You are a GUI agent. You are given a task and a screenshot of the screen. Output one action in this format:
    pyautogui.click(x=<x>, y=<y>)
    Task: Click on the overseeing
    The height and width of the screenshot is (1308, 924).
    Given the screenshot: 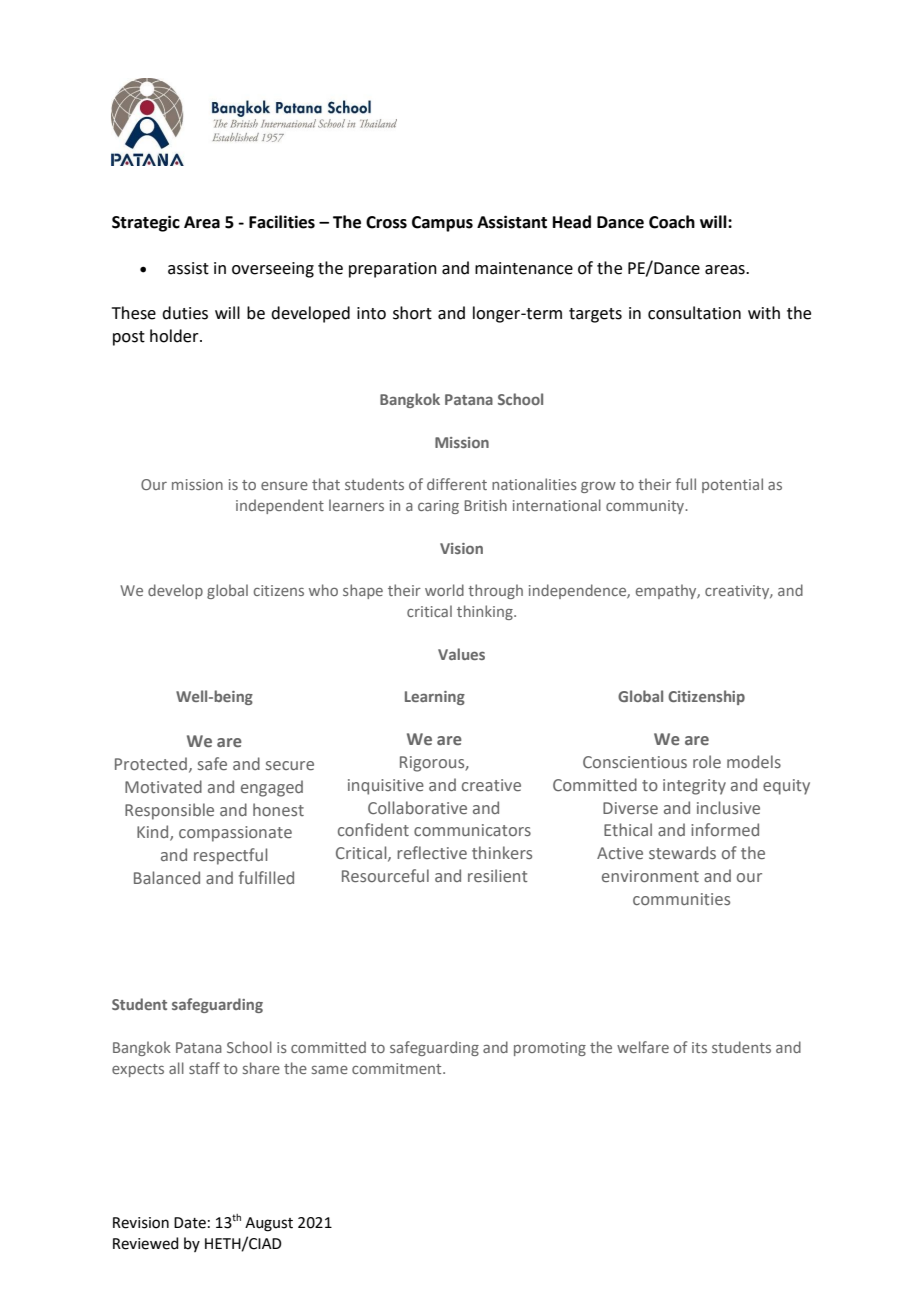 What is the action you would take?
    pyautogui.click(x=273, y=270)
